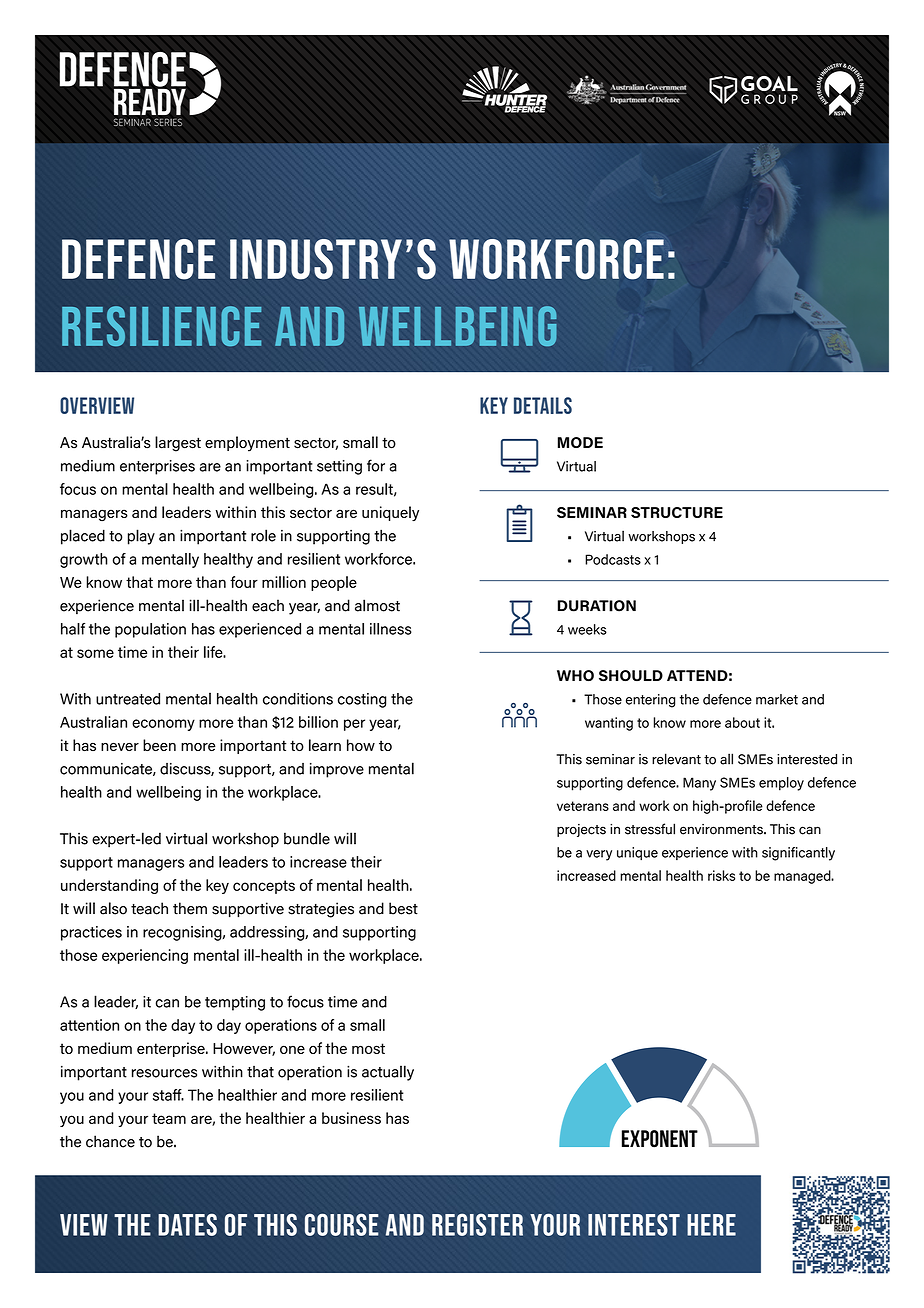 The height and width of the document is (1308, 924). I want to click on resilience, so click(162, 326).
